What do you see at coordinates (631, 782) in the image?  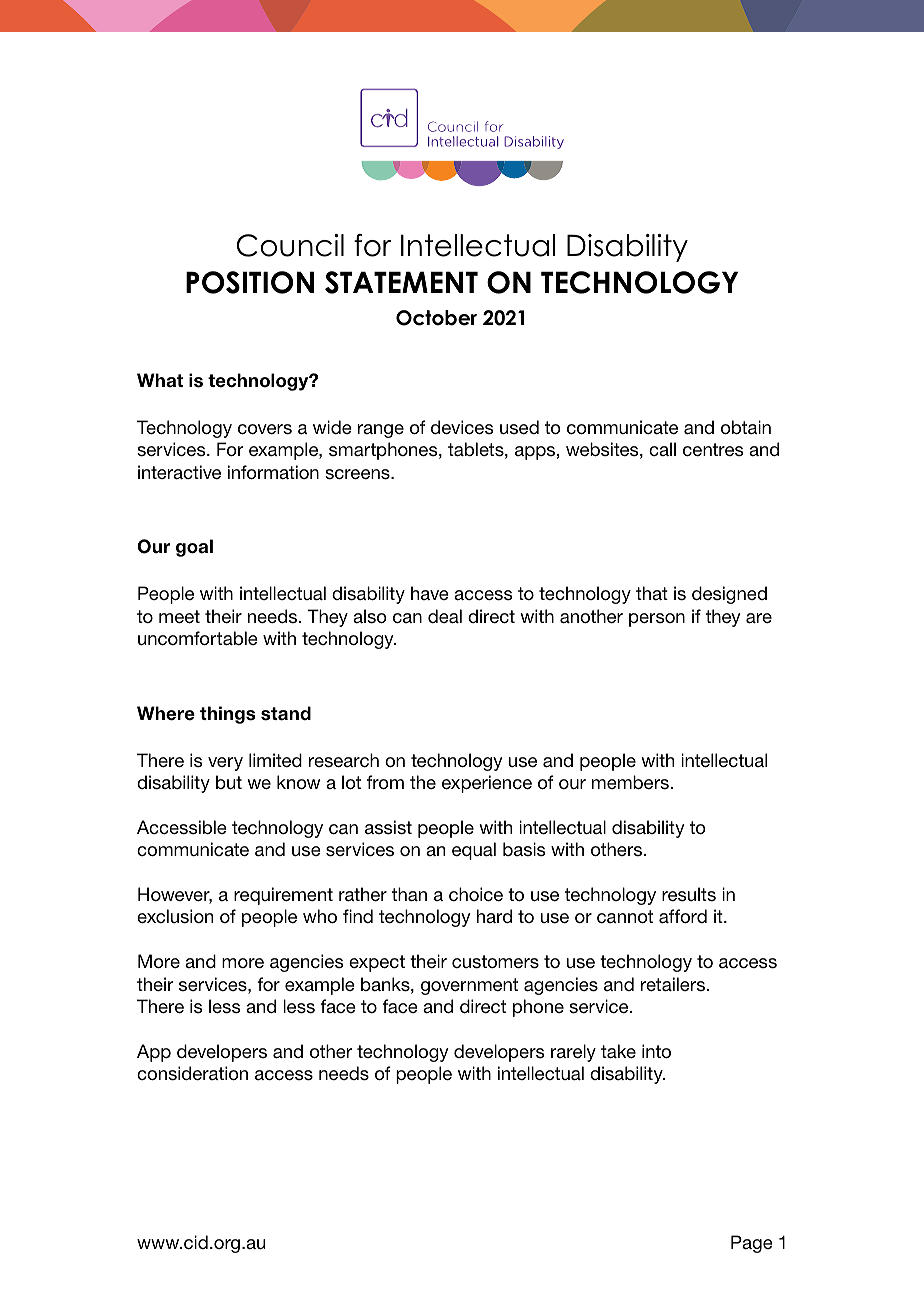 I see `members` at bounding box center [631, 782].
